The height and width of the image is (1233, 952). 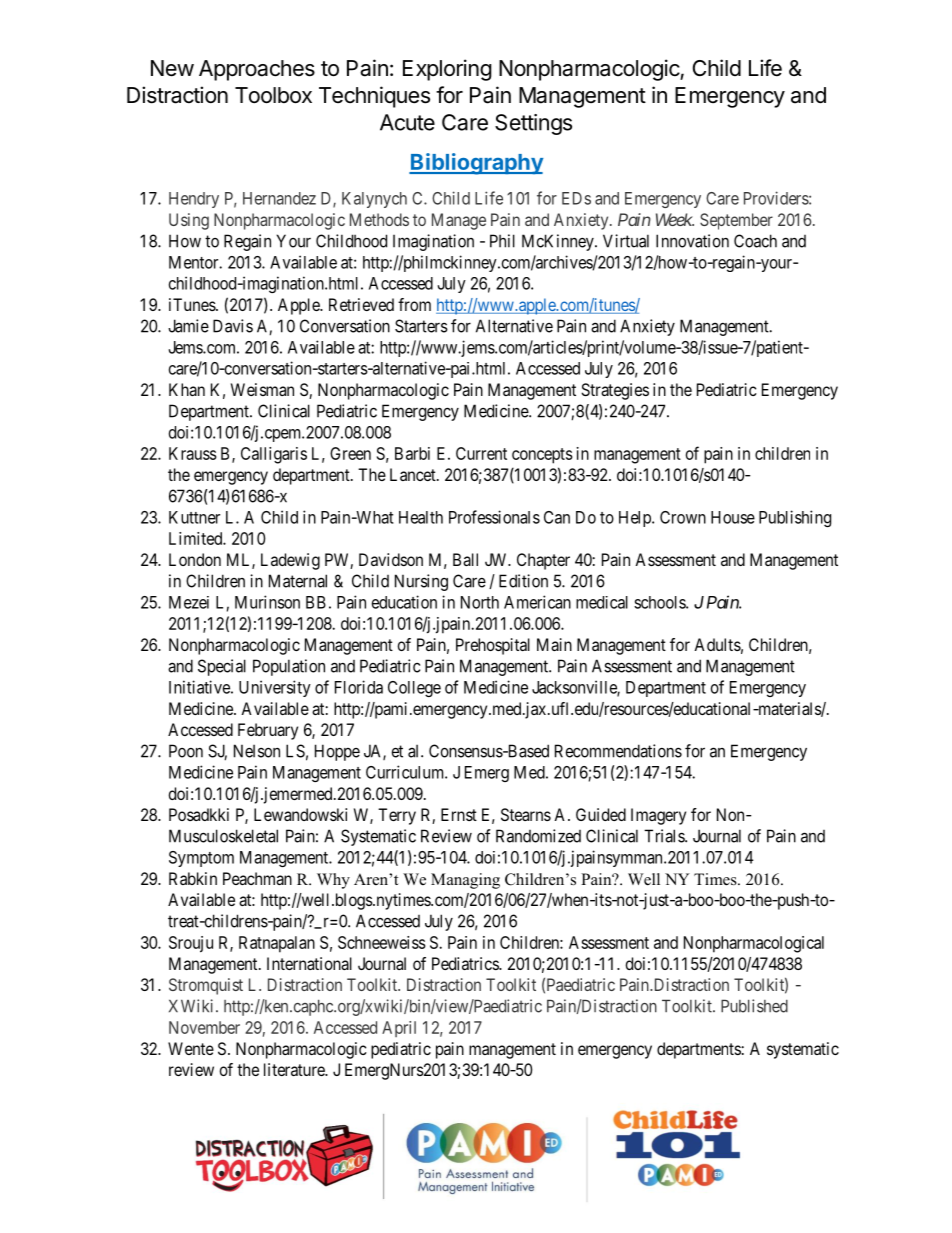 What do you see at coordinates (754, 1006) in the image?
I see `Published` at bounding box center [754, 1006].
